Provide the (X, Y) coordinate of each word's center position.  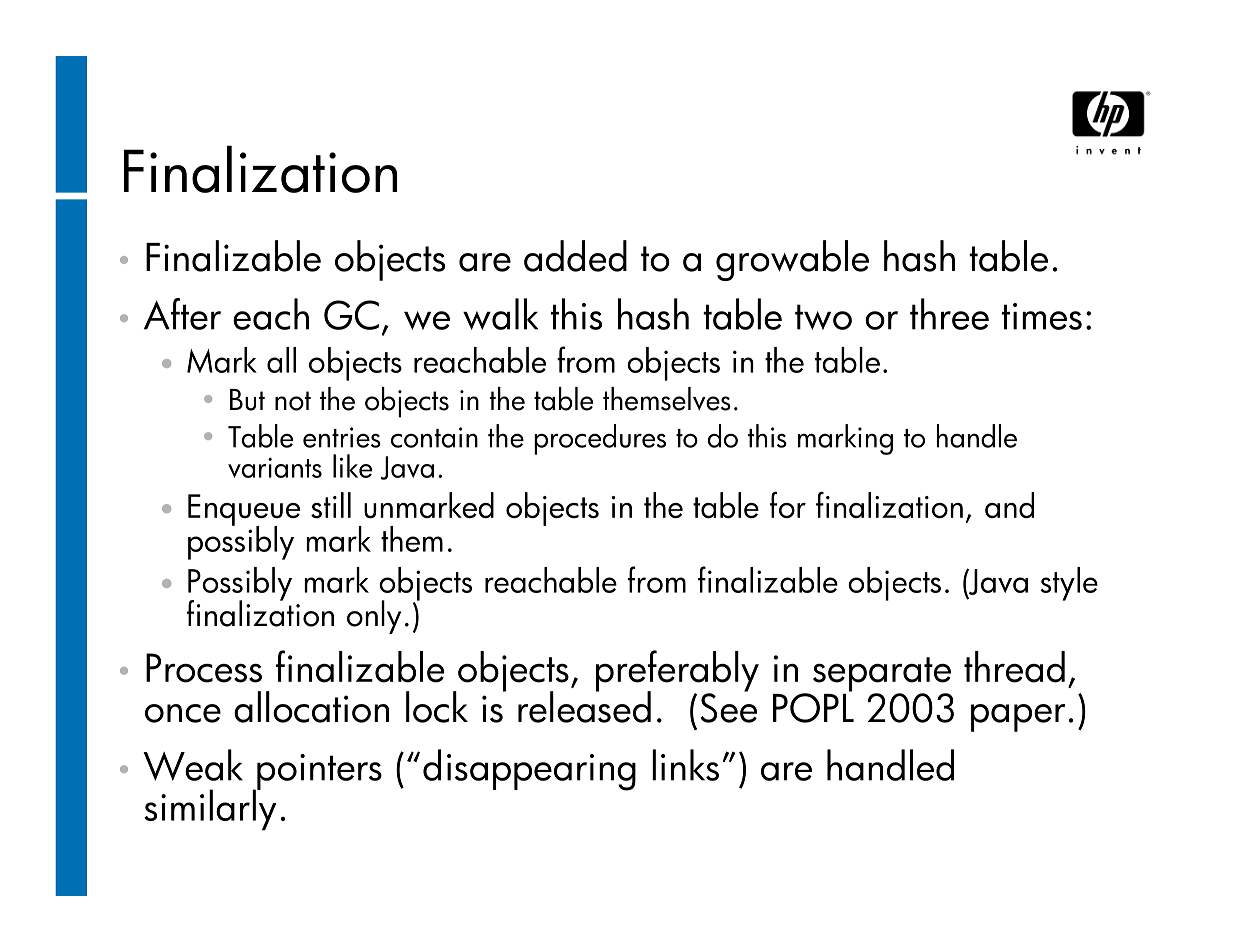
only (374, 617)
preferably (677, 672)
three (949, 314)
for (788, 505)
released (584, 706)
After (182, 314)
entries (342, 437)
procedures (600, 439)
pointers (318, 773)
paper (1018, 718)
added (575, 256)
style (1069, 584)
